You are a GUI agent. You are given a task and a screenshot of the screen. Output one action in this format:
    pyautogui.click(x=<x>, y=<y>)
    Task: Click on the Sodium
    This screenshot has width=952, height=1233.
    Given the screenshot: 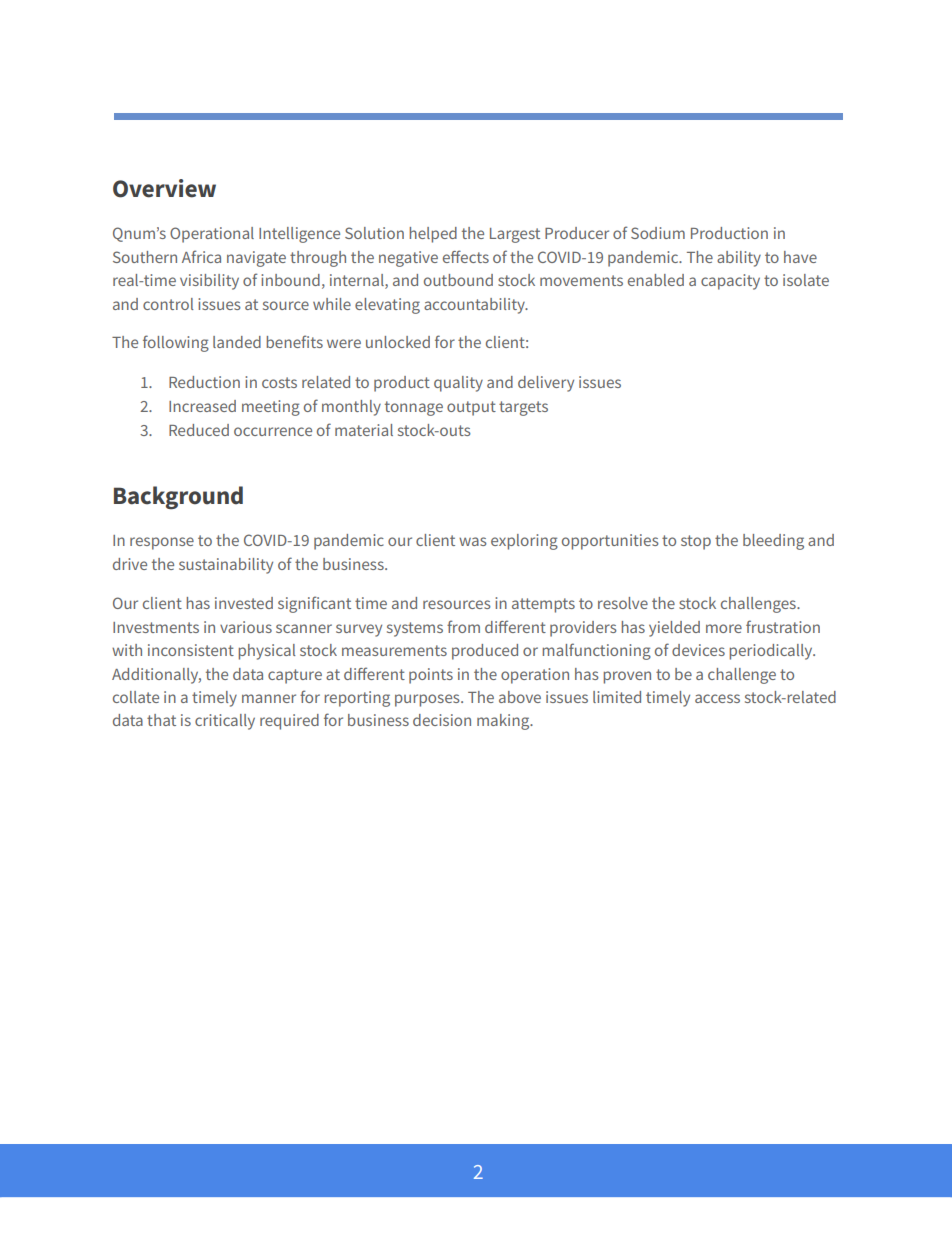 What is the action you would take?
    pyautogui.click(x=658, y=233)
